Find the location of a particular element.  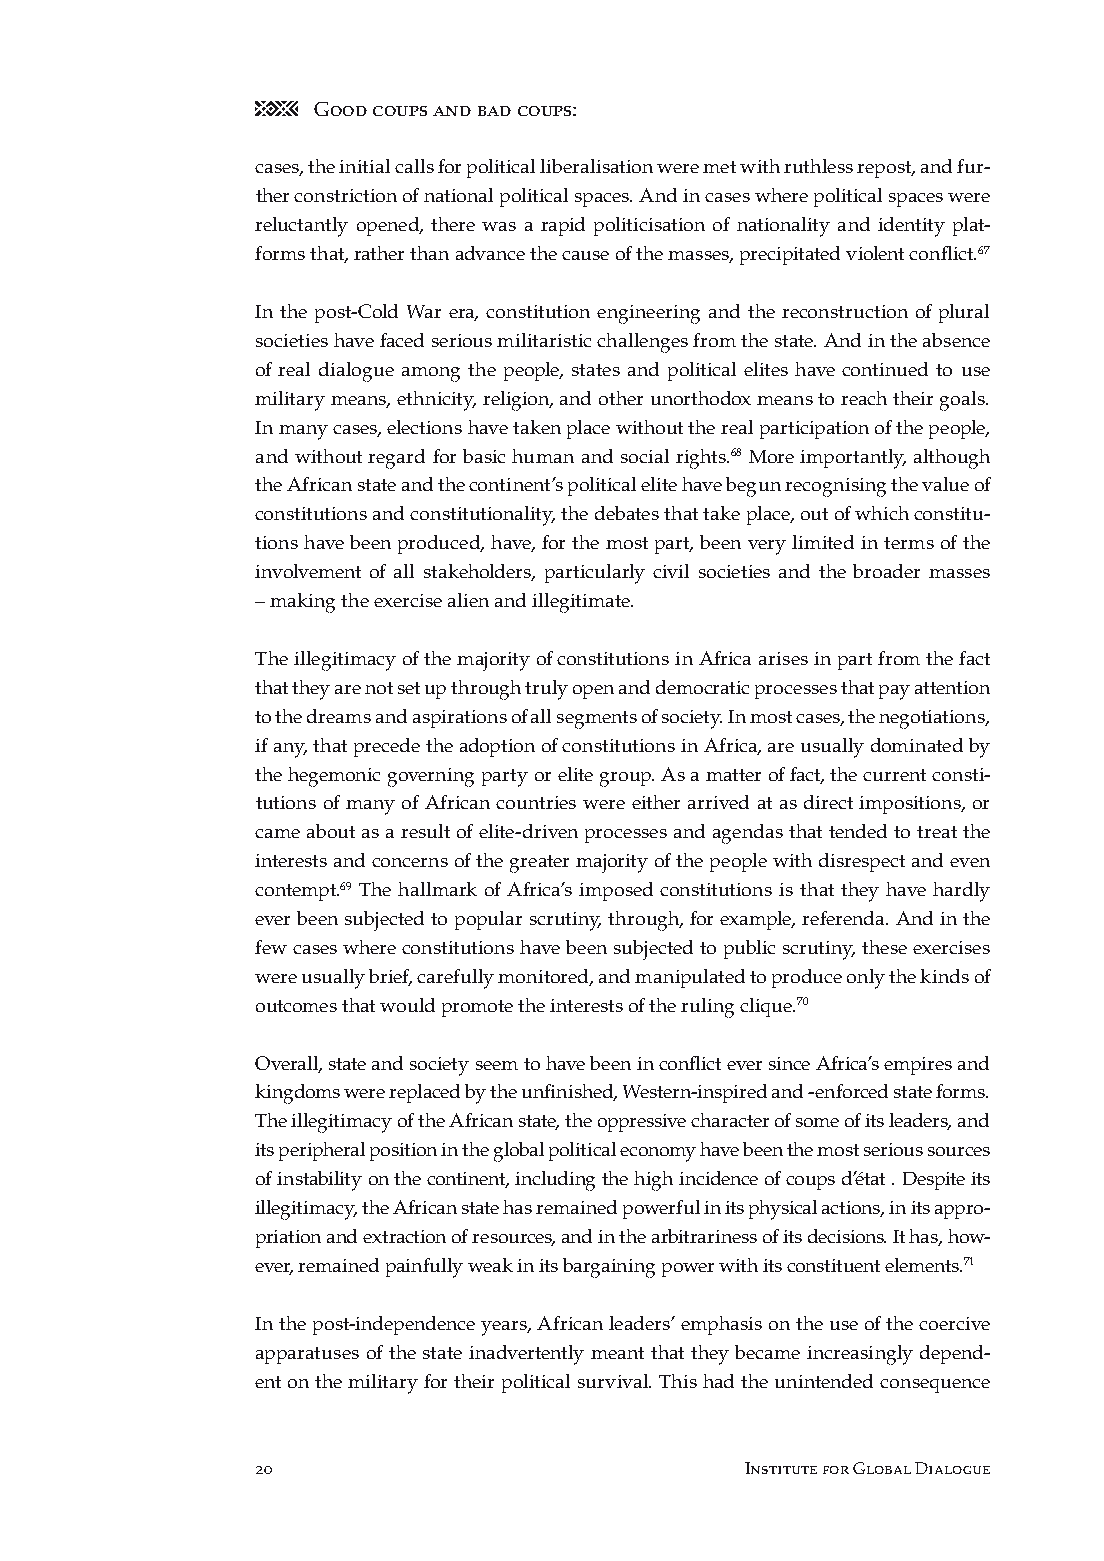

only is located at coordinates (866, 979).
